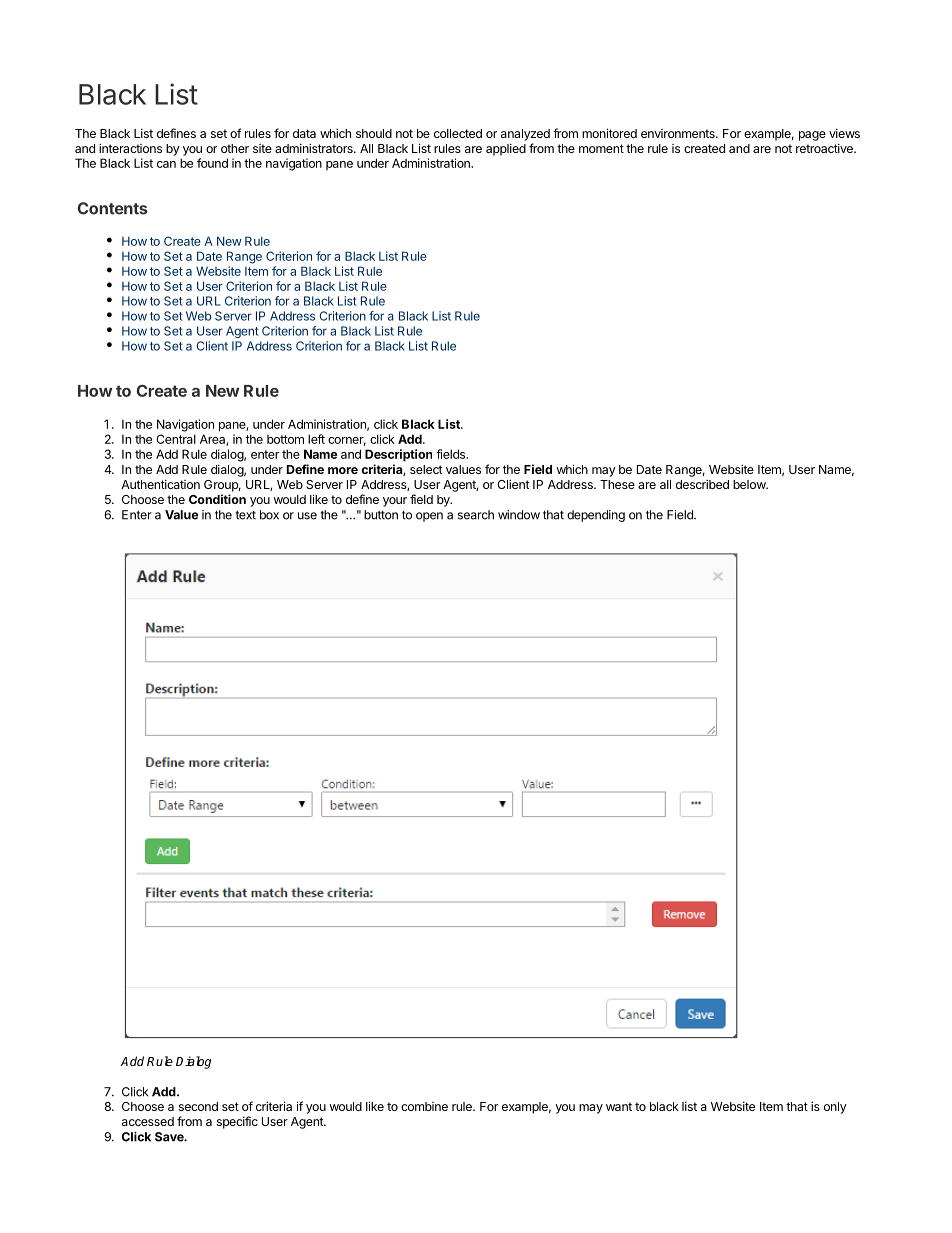  What do you see at coordinates (506, 149) in the screenshot?
I see `applied` at bounding box center [506, 149].
